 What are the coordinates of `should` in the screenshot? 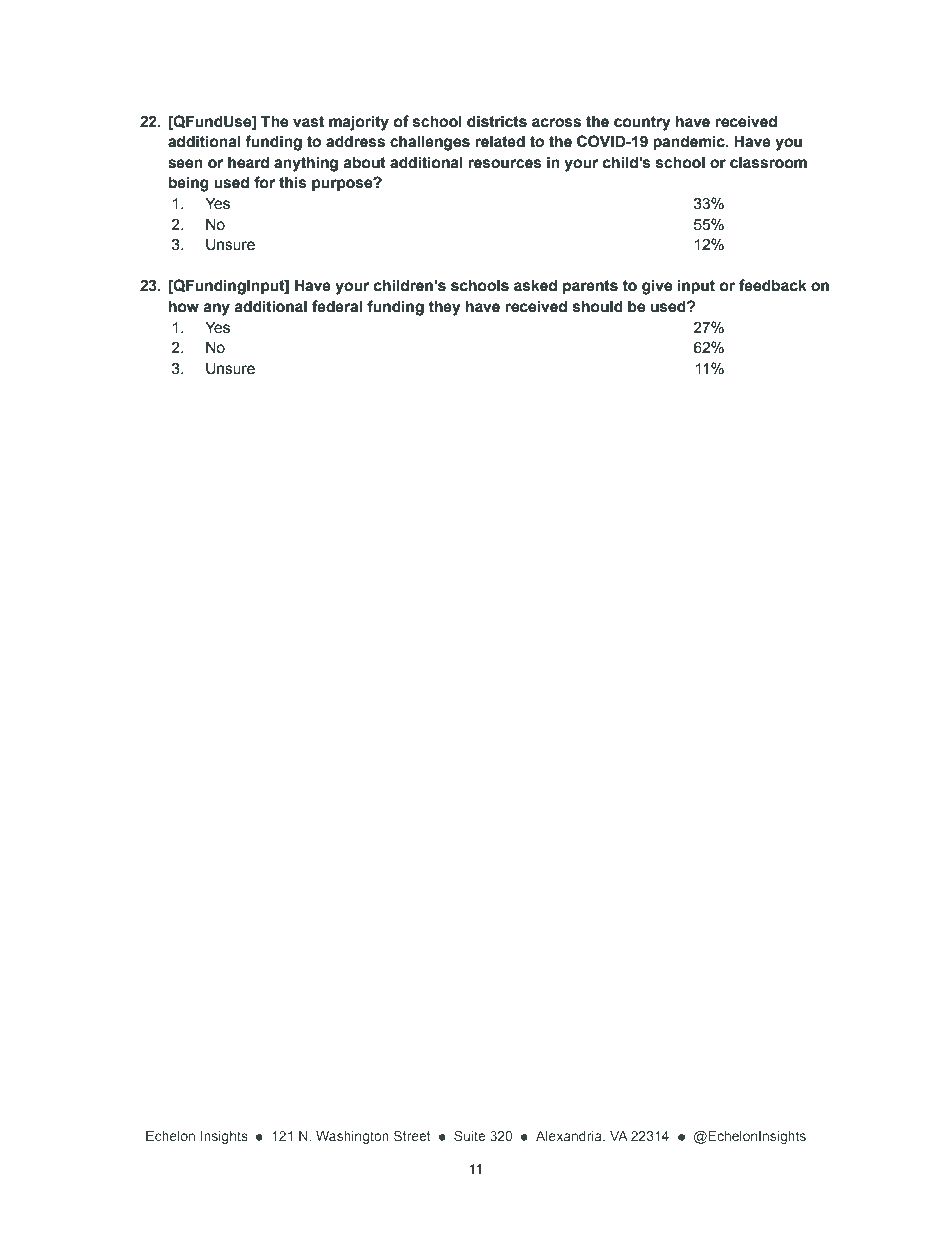 It's located at (598, 306).
